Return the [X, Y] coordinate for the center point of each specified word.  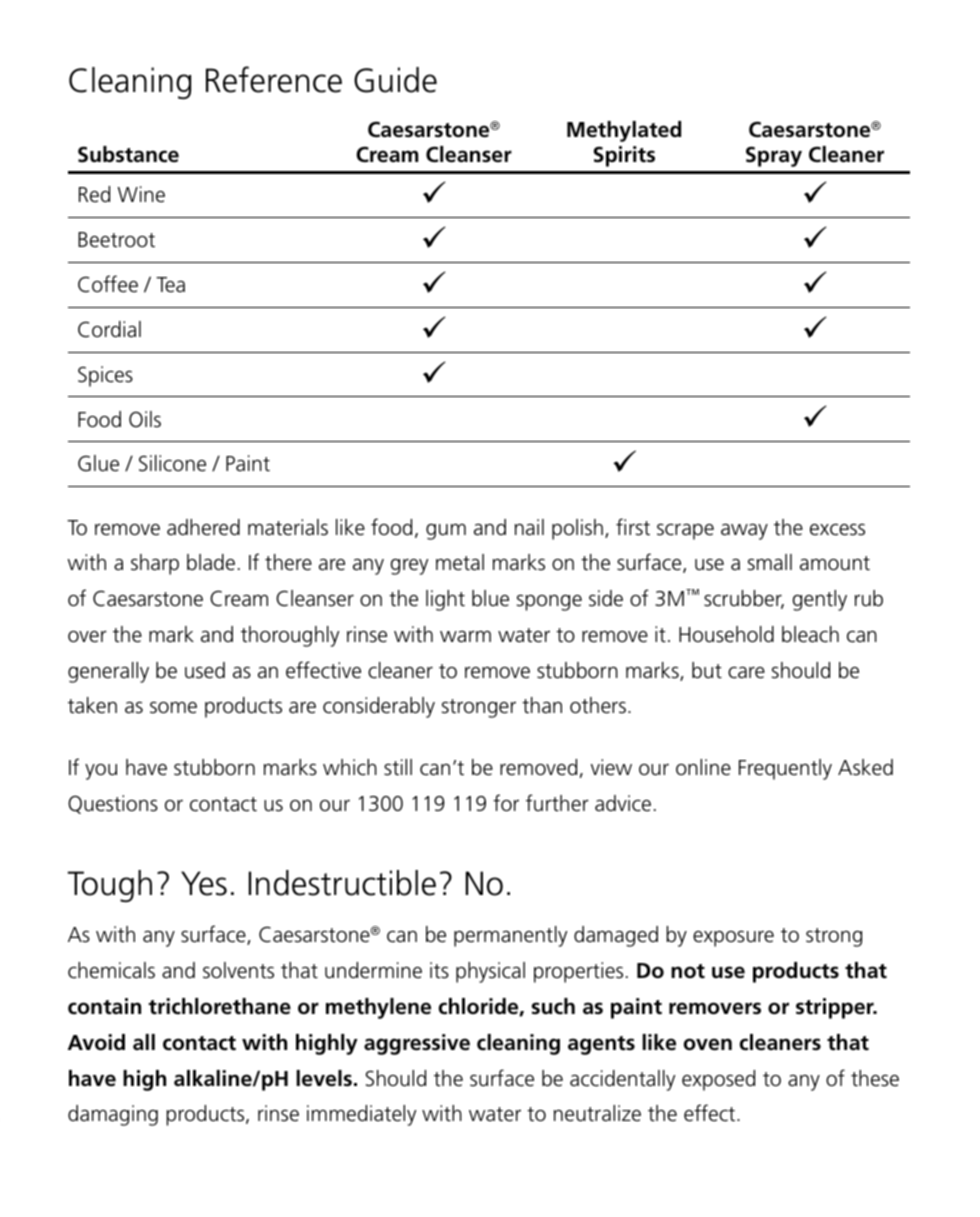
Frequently [785, 769]
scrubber [744, 599]
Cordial [109, 329]
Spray [774, 156]
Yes [204, 883]
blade [211, 562]
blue [490, 598]
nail [529, 527]
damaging [113, 1115]
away [744, 532]
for [506, 803]
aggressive [417, 1044]
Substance [128, 154]
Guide [395, 80]
